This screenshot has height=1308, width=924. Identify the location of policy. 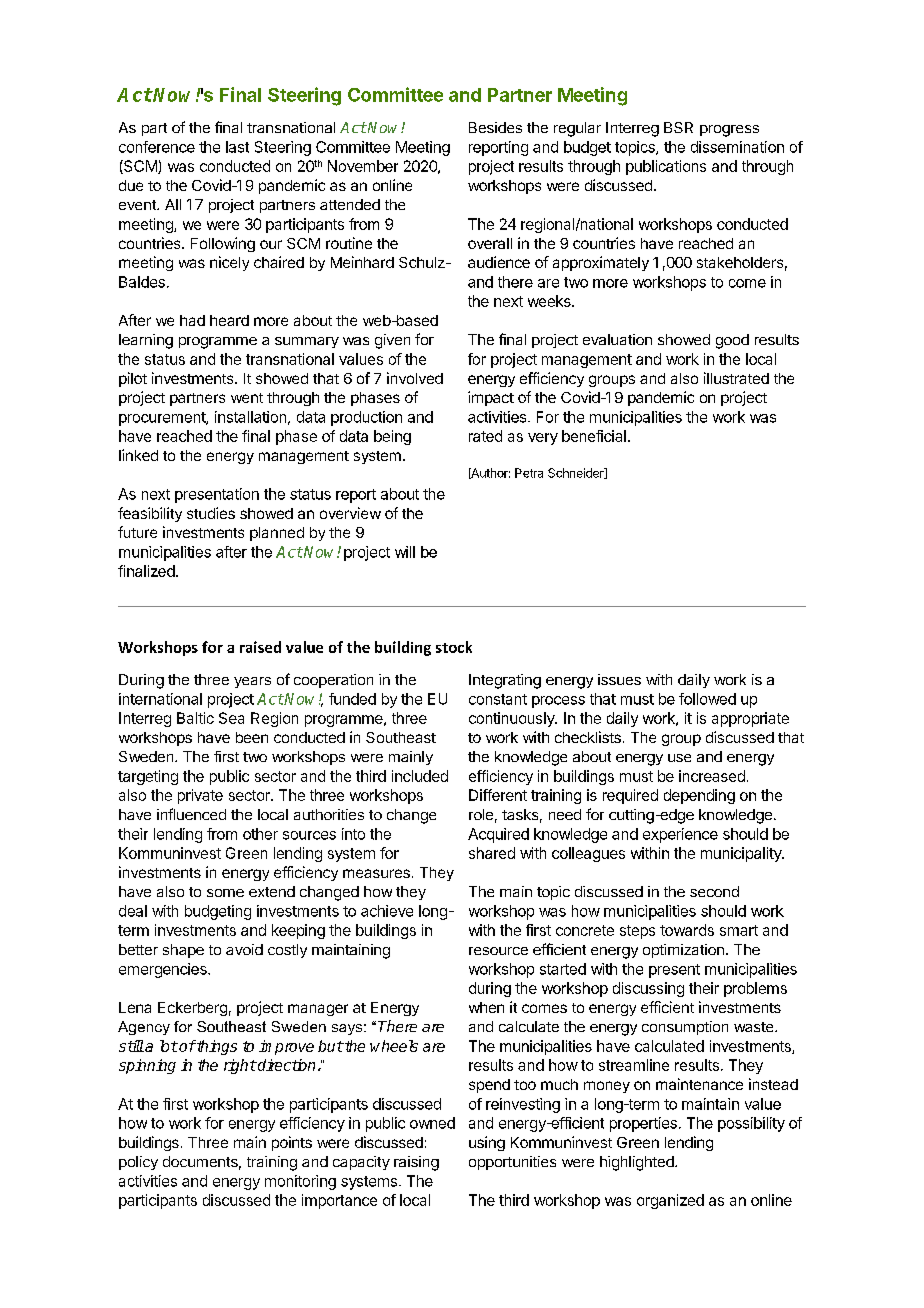
(138, 1163).
